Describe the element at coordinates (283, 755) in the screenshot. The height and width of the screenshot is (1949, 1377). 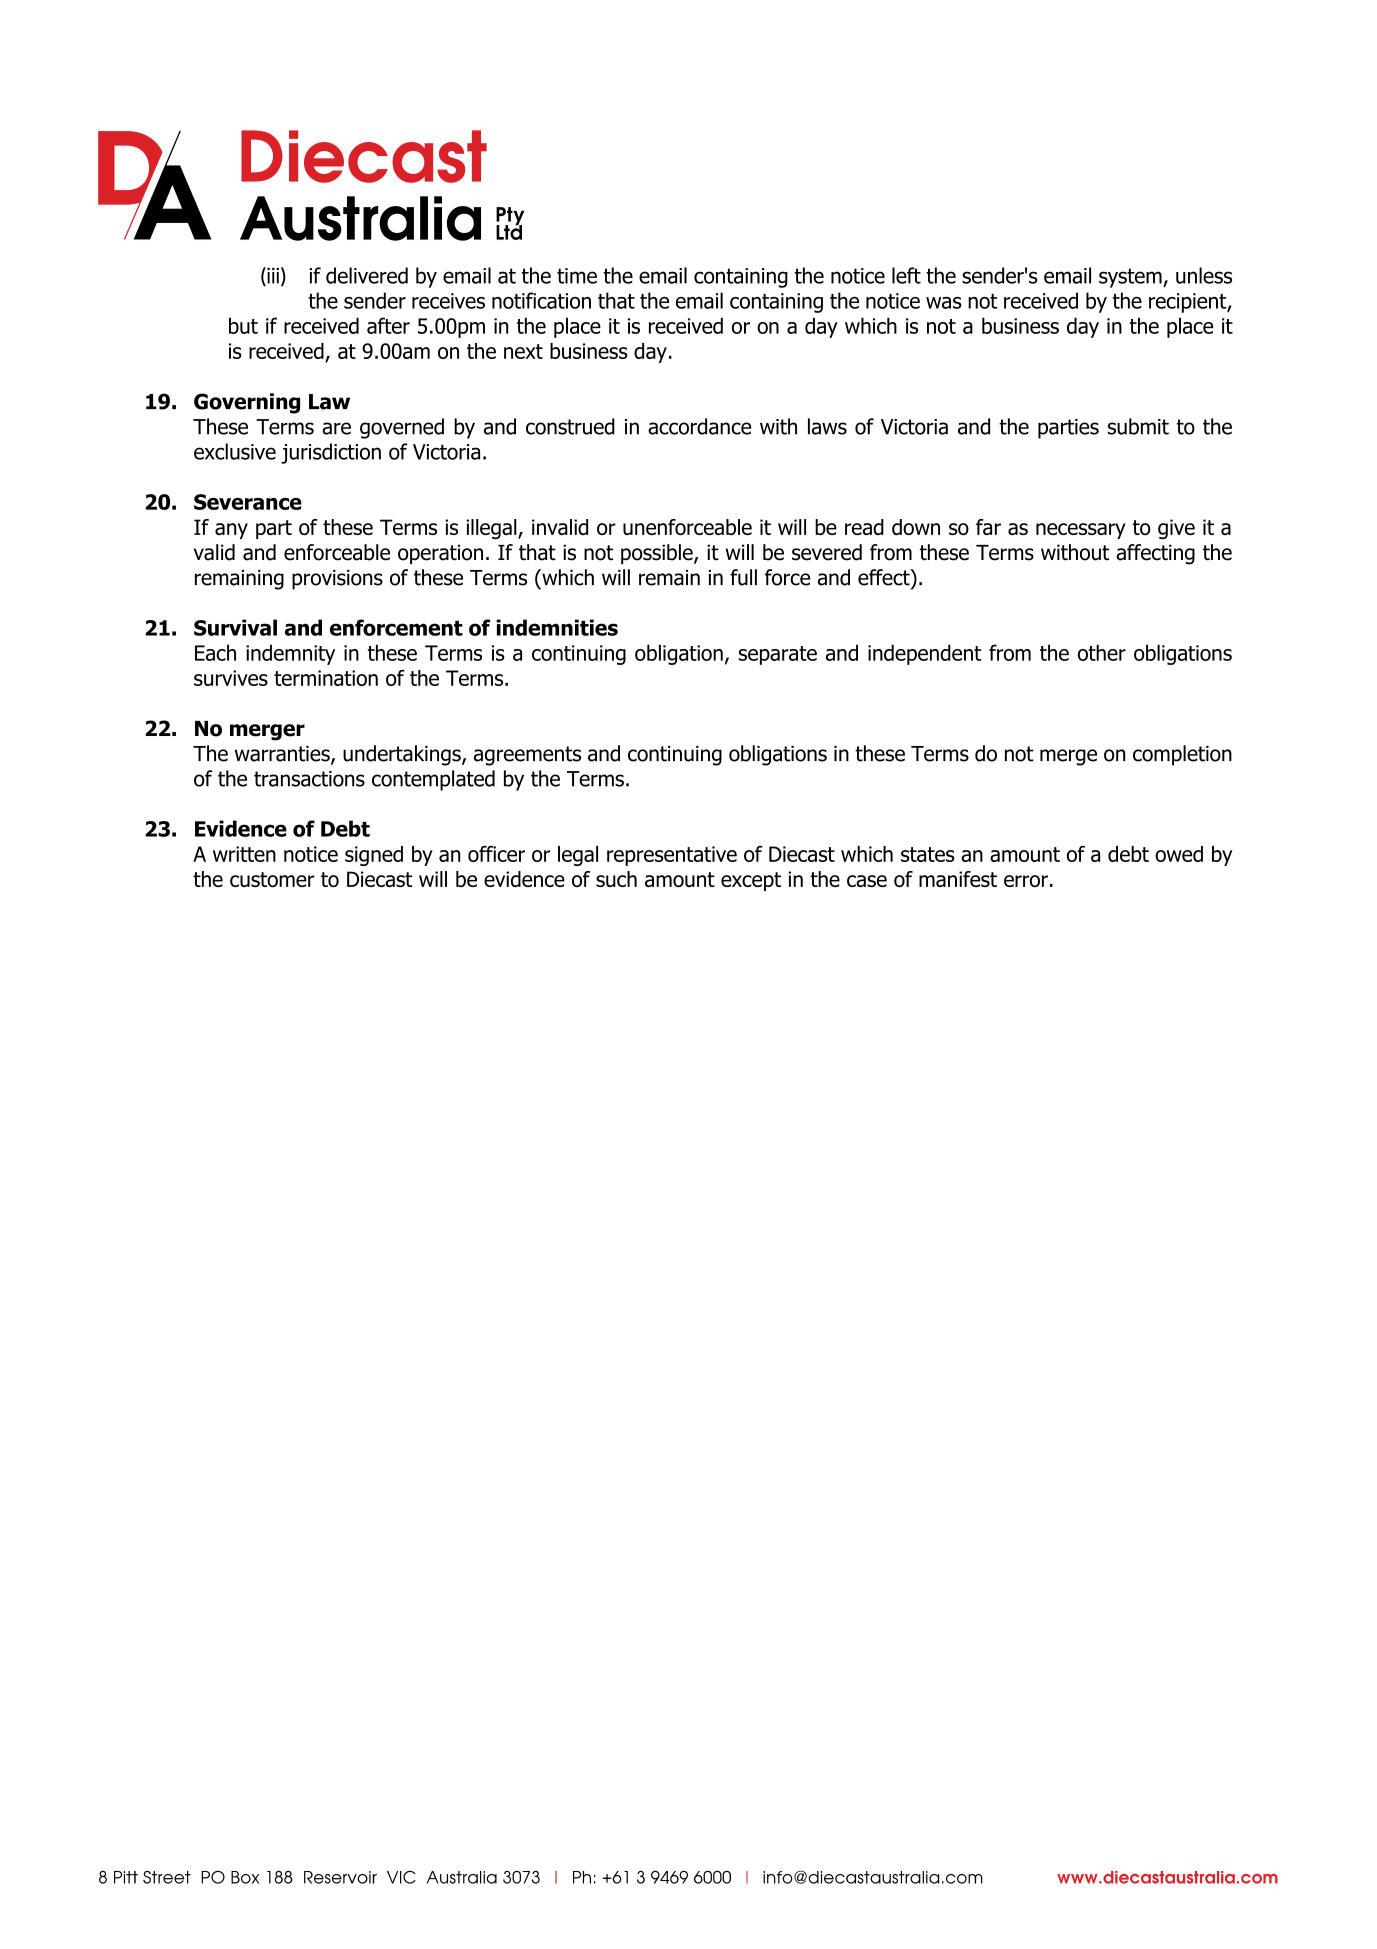
I see `warranties` at that location.
